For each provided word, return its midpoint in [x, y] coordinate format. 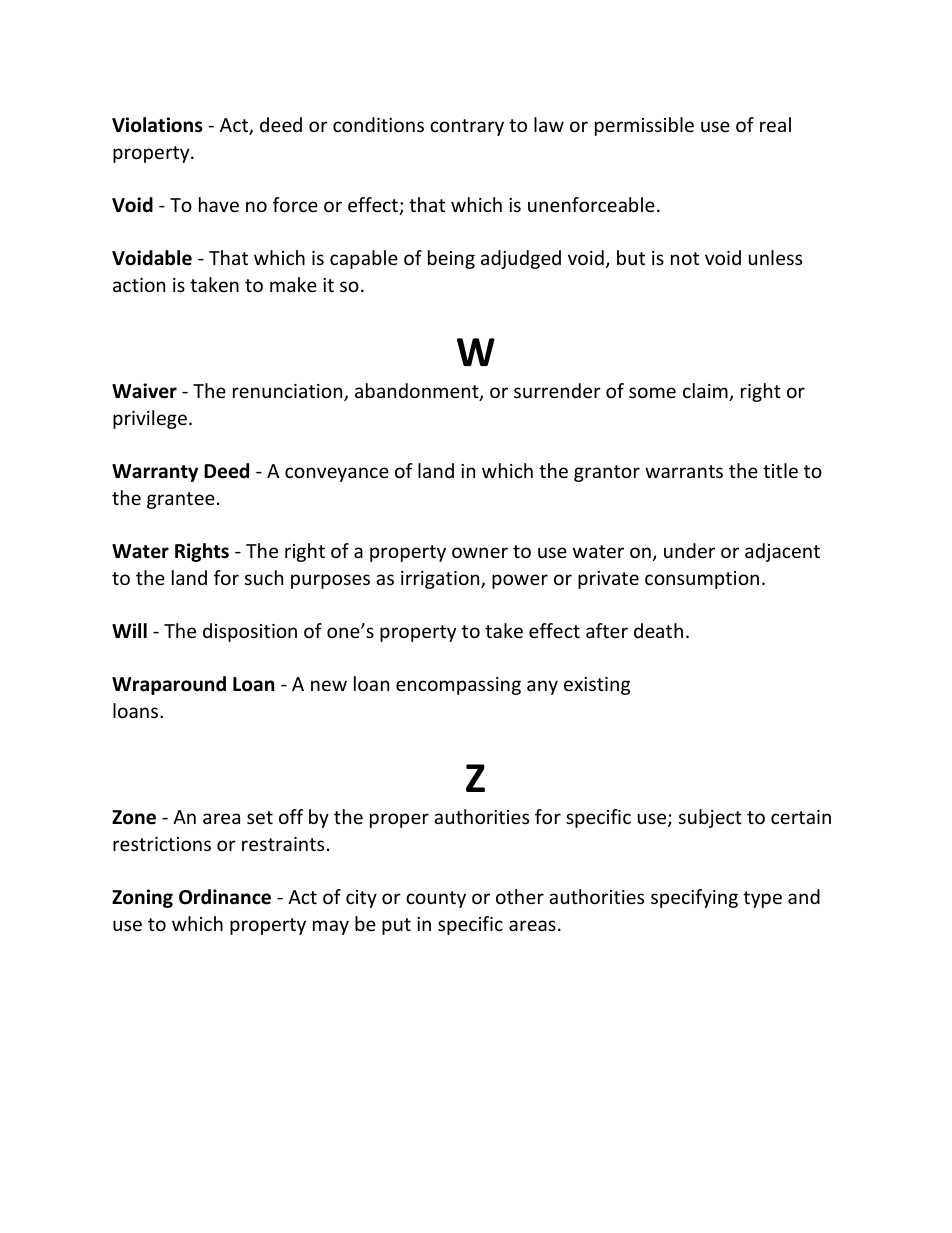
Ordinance [225, 897]
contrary [467, 127]
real [775, 124]
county [436, 899]
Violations [157, 125]
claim [706, 392]
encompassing [458, 686]
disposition [250, 632]
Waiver [144, 391]
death [658, 630]
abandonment [418, 392]
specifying [694, 898]
